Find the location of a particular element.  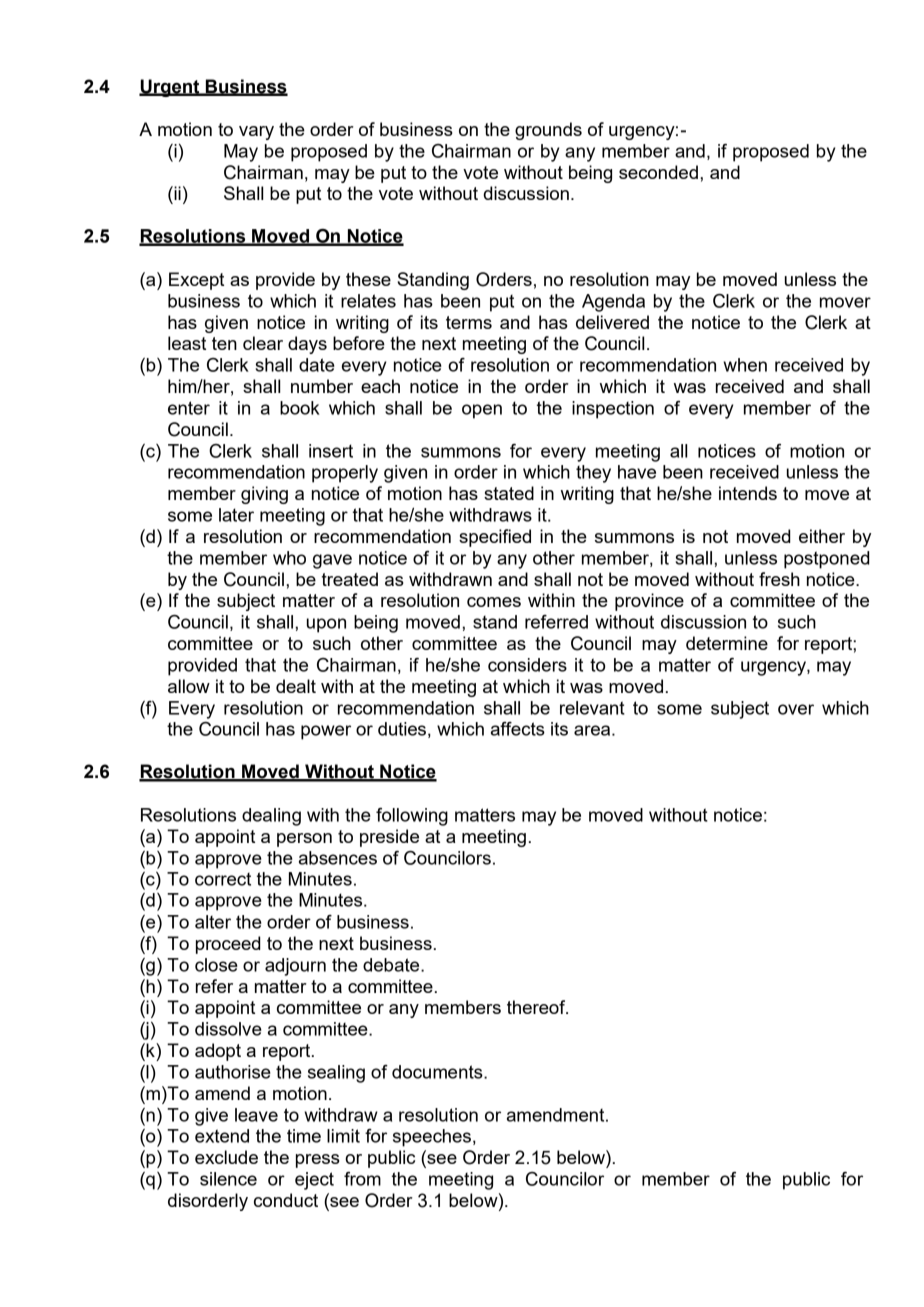

stated is located at coordinates (509, 493).
